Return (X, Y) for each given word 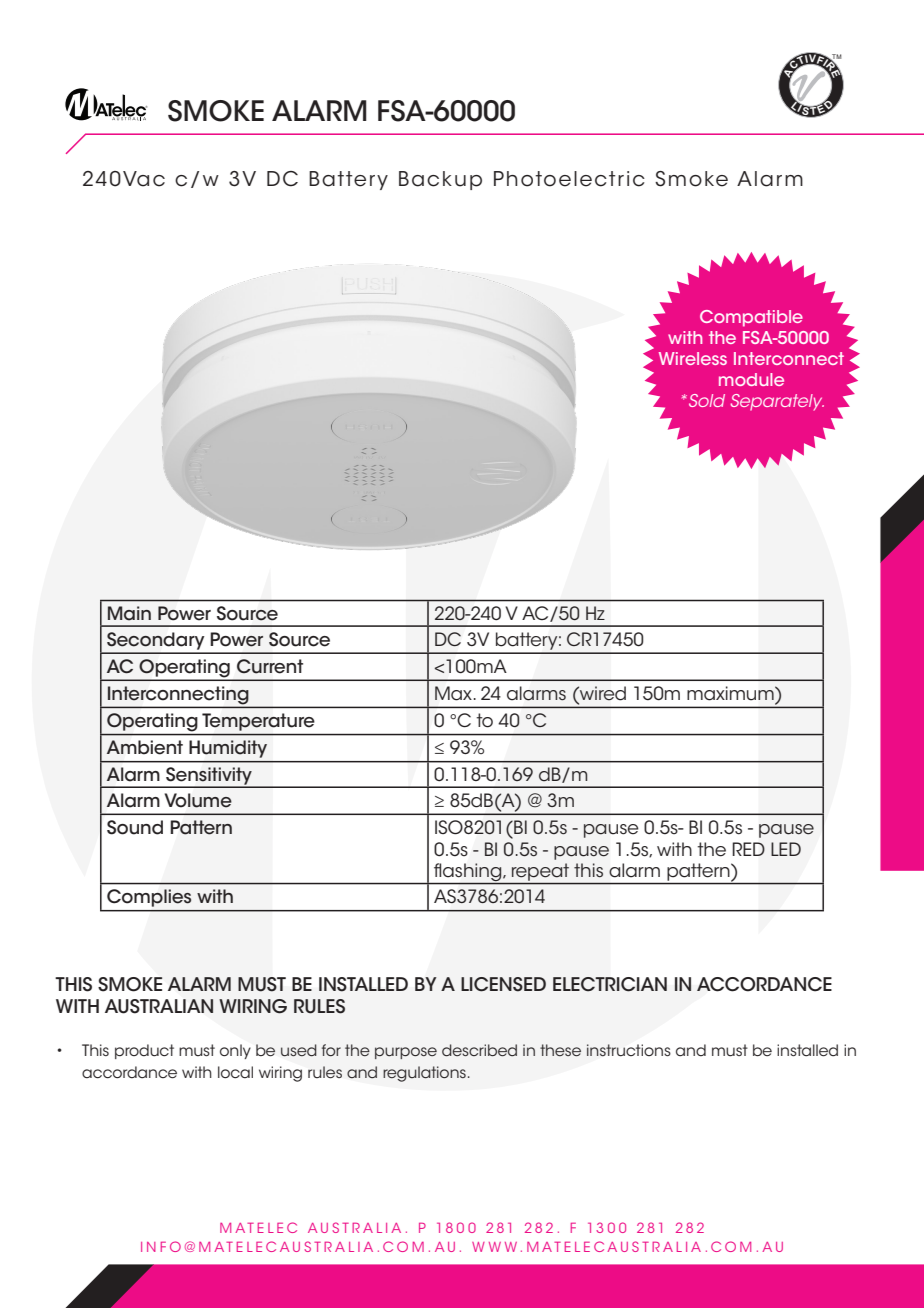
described (479, 1050)
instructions (629, 1050)
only (235, 1051)
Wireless (693, 358)
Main (129, 613)
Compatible (751, 318)
